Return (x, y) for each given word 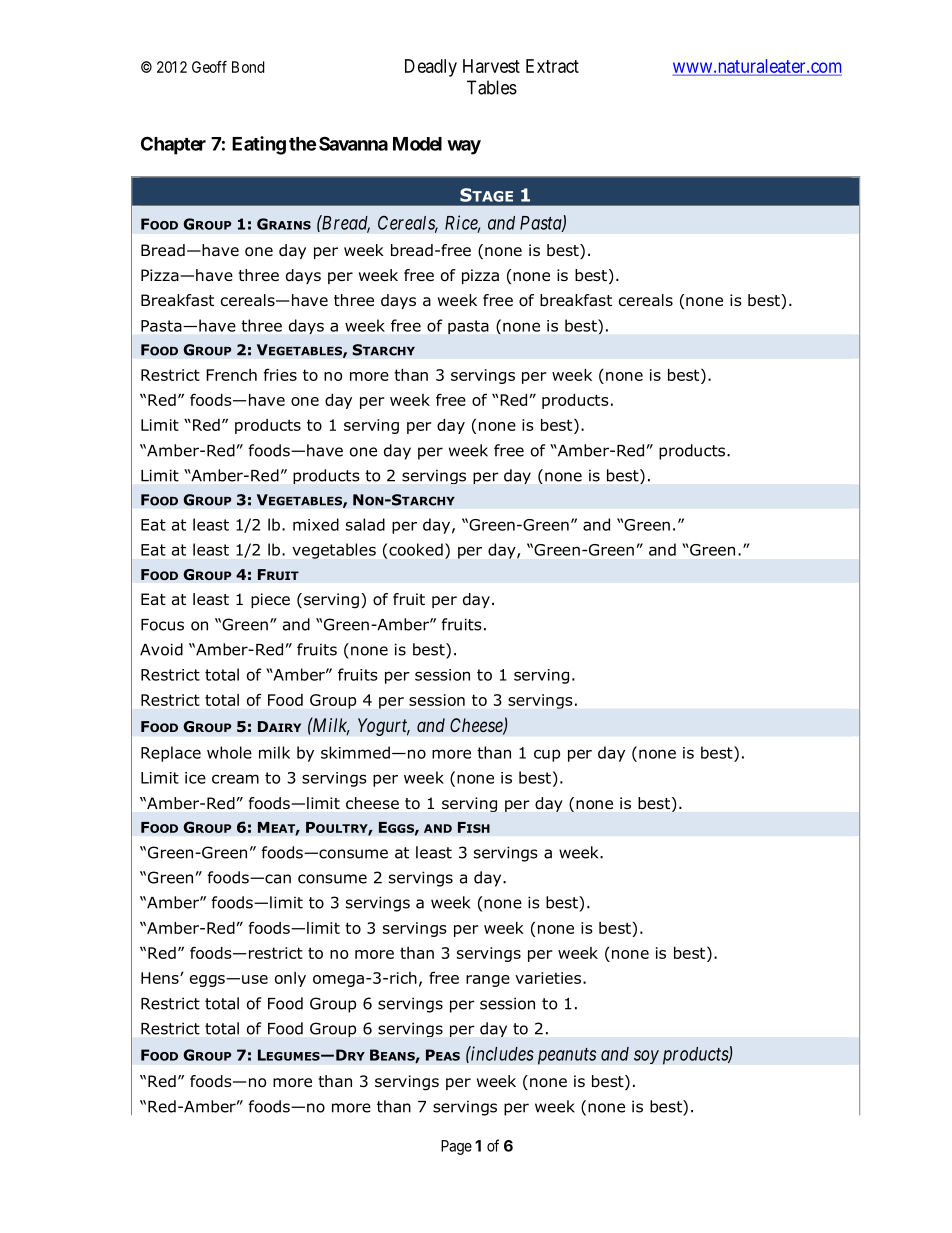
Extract (552, 66)
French (231, 375)
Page (456, 1147)
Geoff (209, 67)
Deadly (431, 68)
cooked (416, 549)
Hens (161, 978)
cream (235, 779)
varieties (548, 978)
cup (547, 755)
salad (365, 524)
